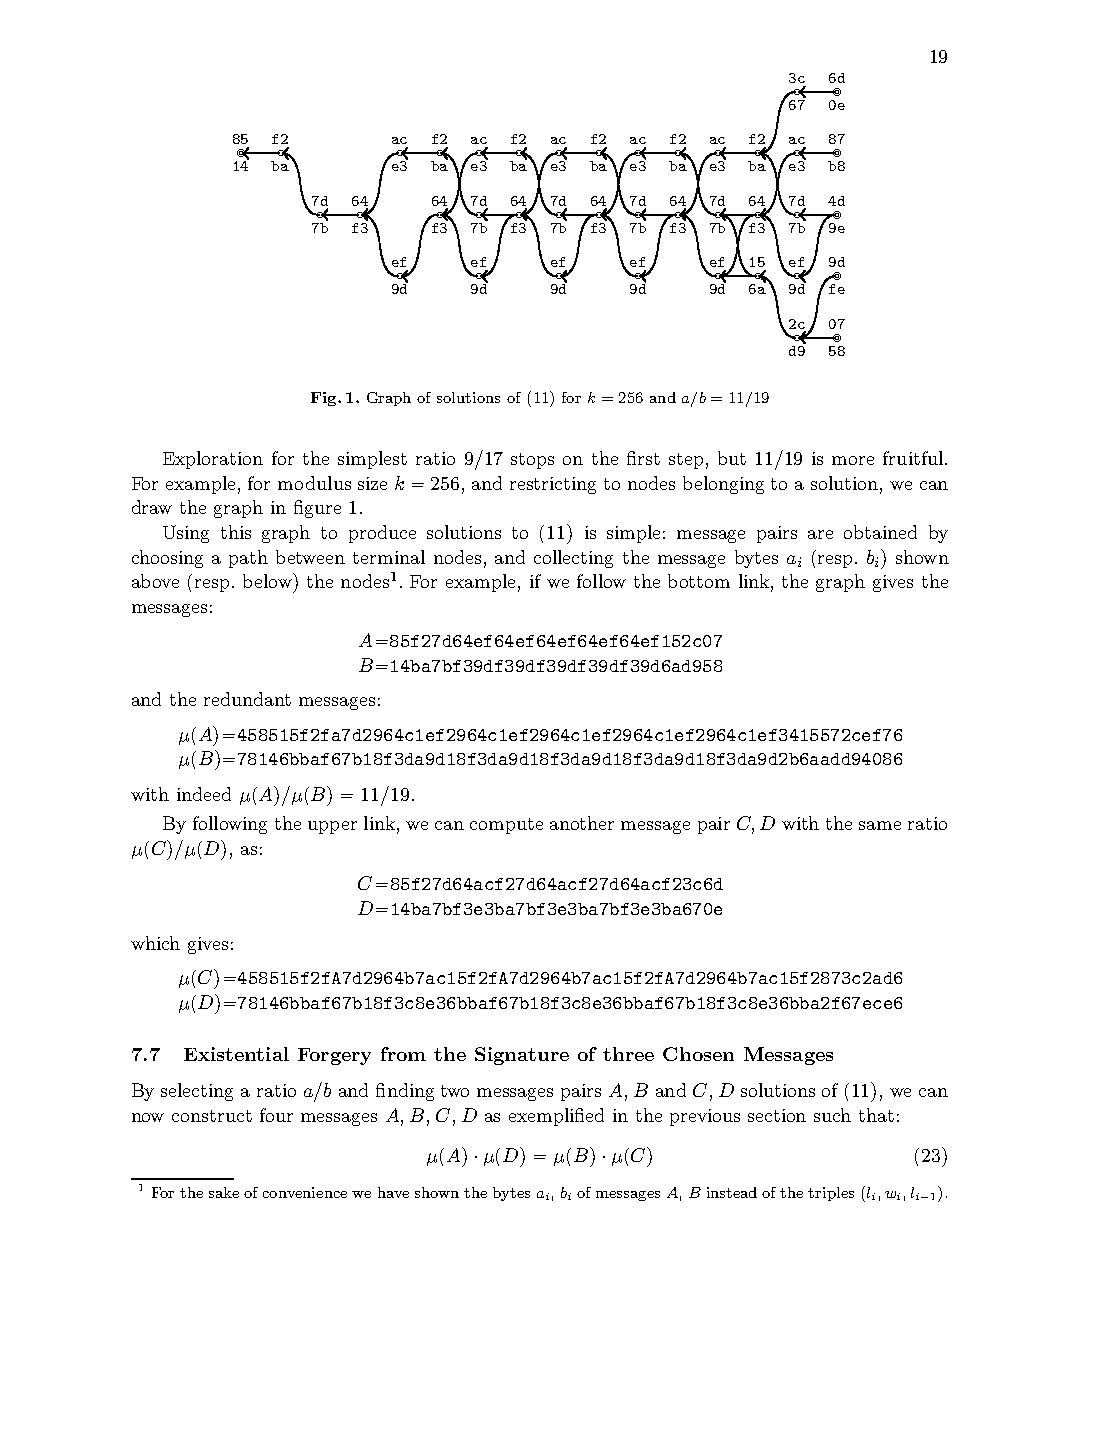  I want to click on sake, so click(224, 1192).
